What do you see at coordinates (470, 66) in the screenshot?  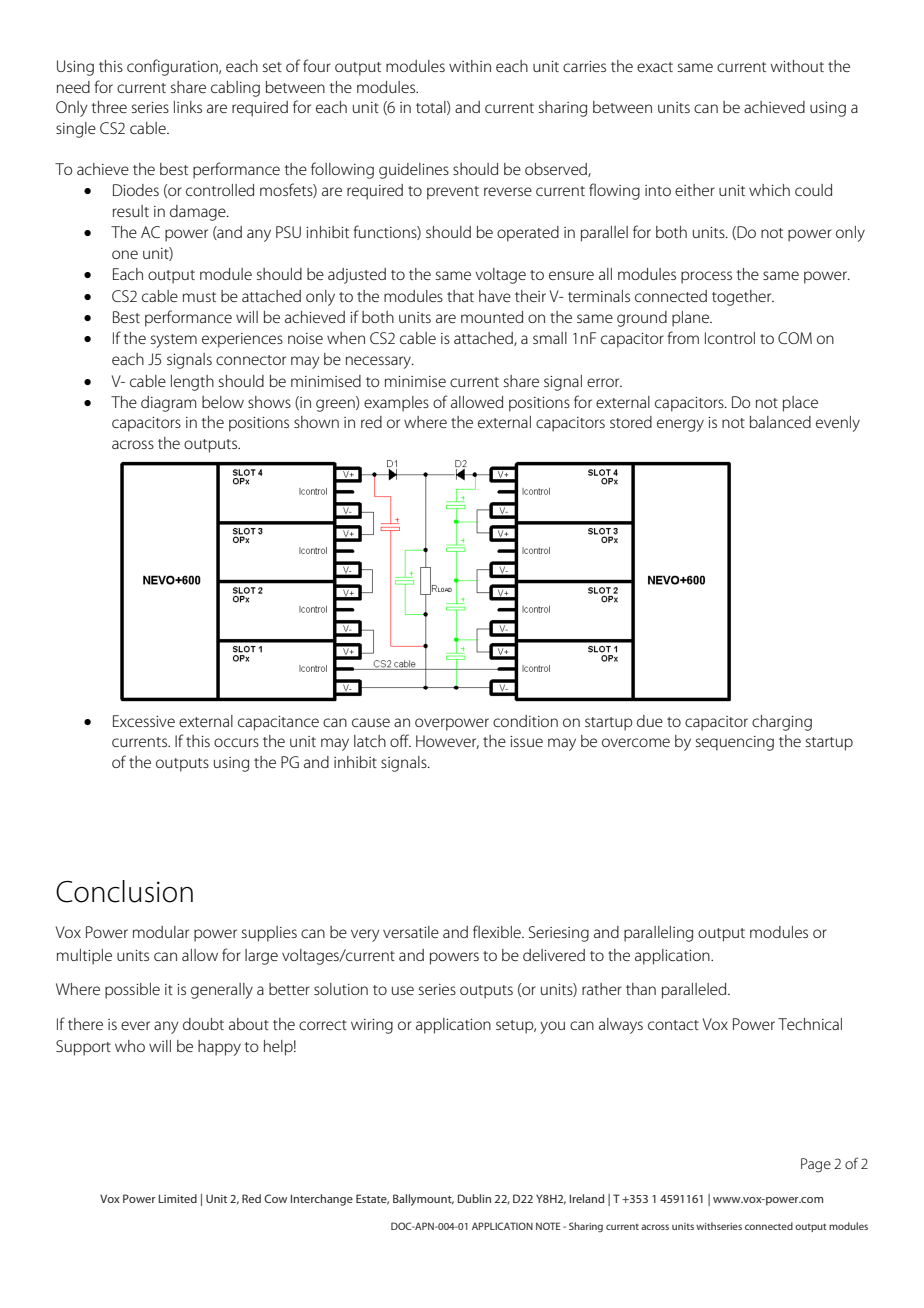 I see `within` at bounding box center [470, 66].
